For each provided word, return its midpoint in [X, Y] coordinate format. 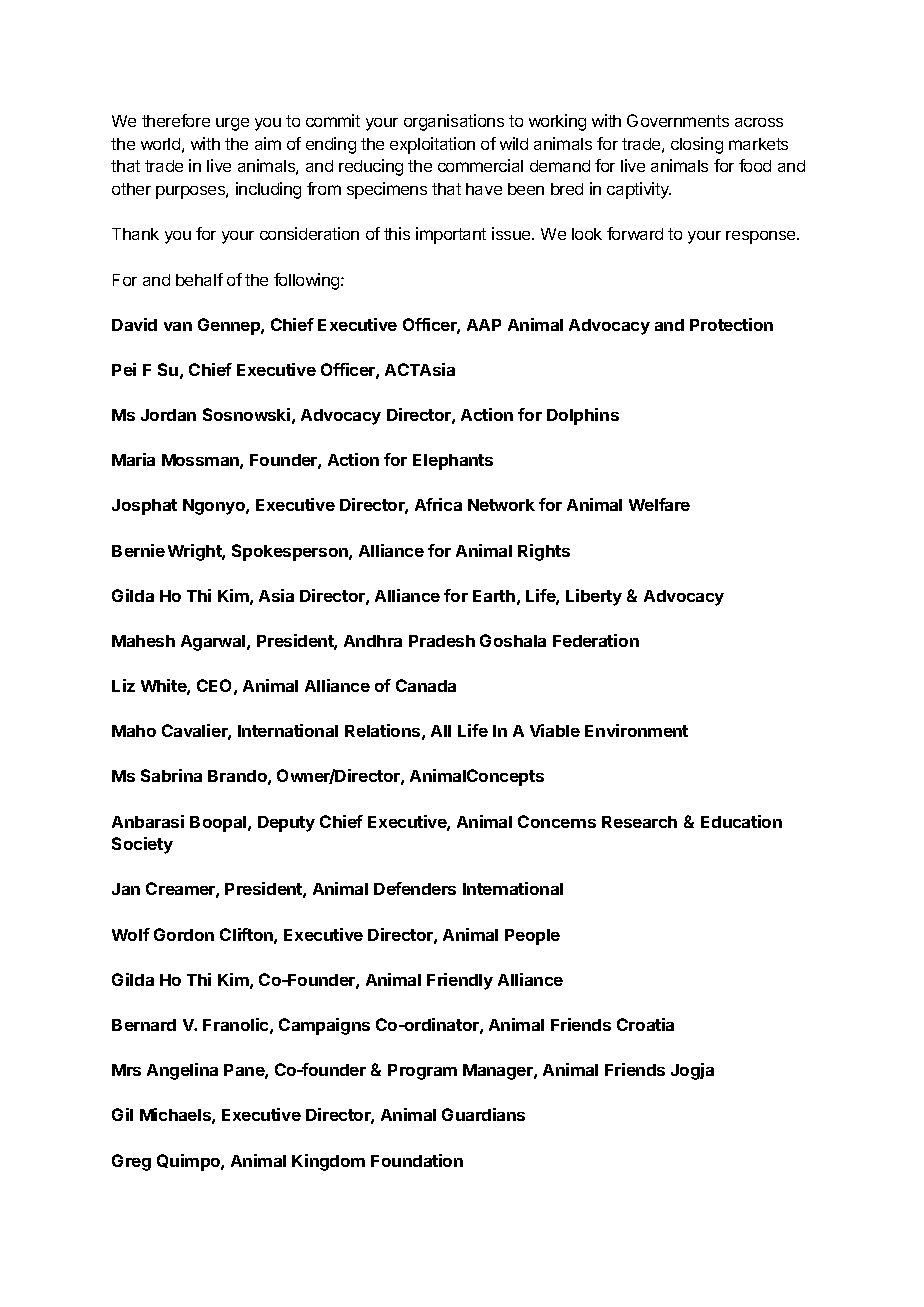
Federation [596, 640]
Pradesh [442, 641]
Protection [731, 324]
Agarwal [214, 643]
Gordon [184, 934]
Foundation [417, 1160]
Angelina [182, 1071]
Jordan [168, 415]
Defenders [415, 888]
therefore [176, 120]
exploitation [432, 145]
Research [639, 822]
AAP [484, 325]
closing [697, 145]
